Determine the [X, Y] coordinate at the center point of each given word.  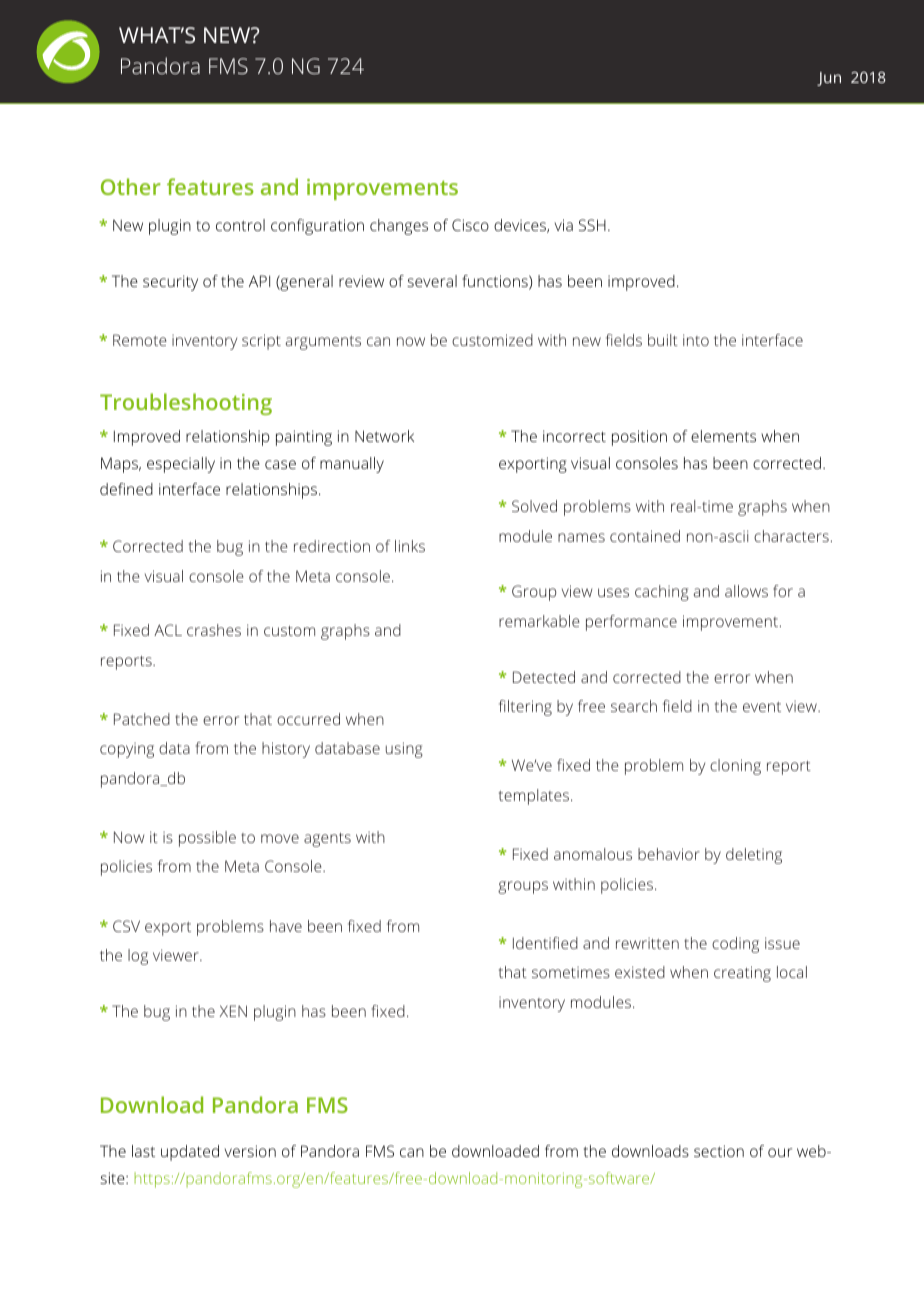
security [170, 283]
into [696, 340]
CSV [126, 926]
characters [791, 536]
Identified [545, 943]
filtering [525, 708]
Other [131, 186]
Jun [829, 79]
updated [190, 1153]
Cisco [470, 225]
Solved [534, 506]
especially [181, 465]
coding [735, 945]
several [432, 281]
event [762, 707]
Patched [142, 719]
